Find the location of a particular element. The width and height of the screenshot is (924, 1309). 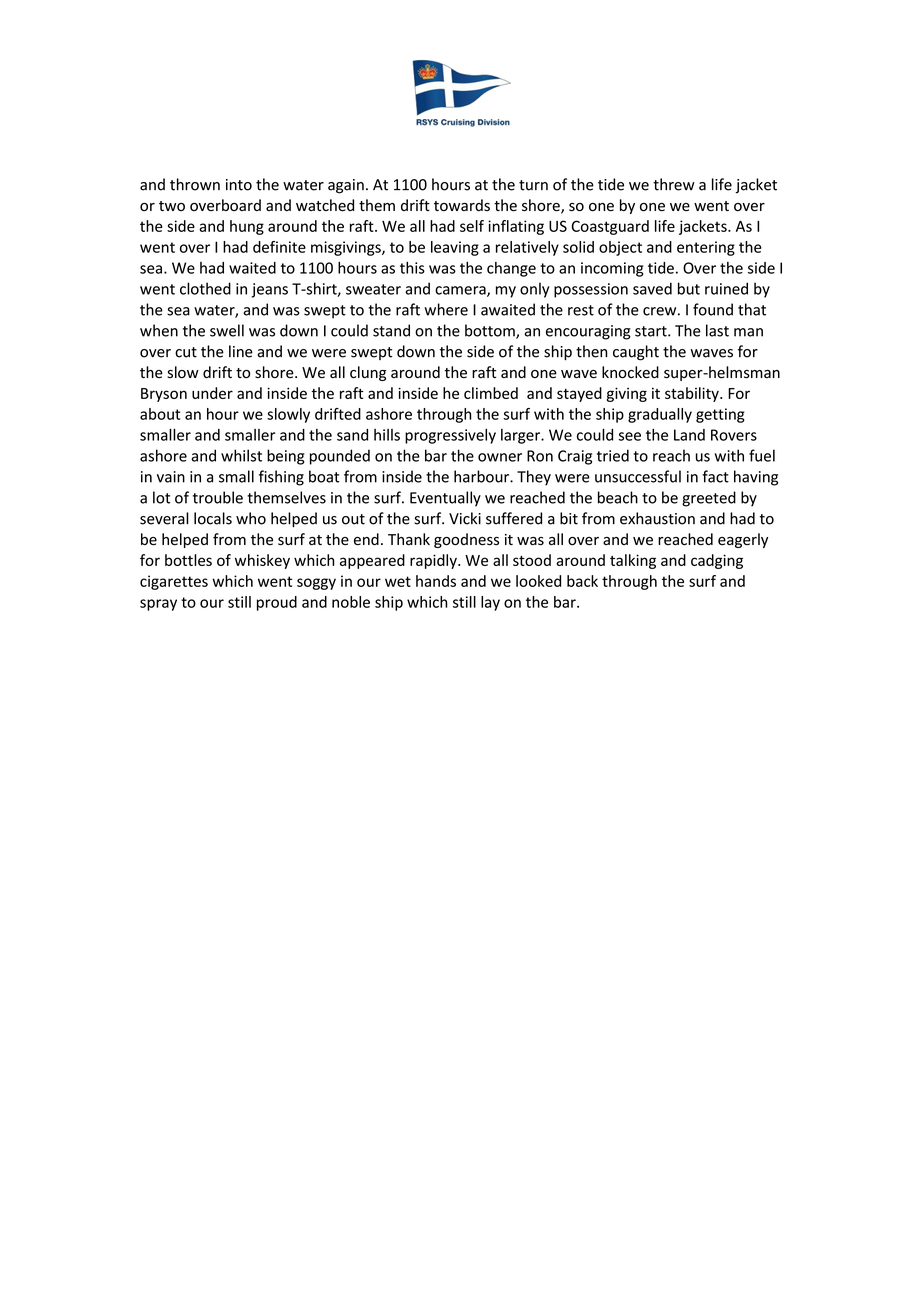

proud is located at coordinates (277, 603).
